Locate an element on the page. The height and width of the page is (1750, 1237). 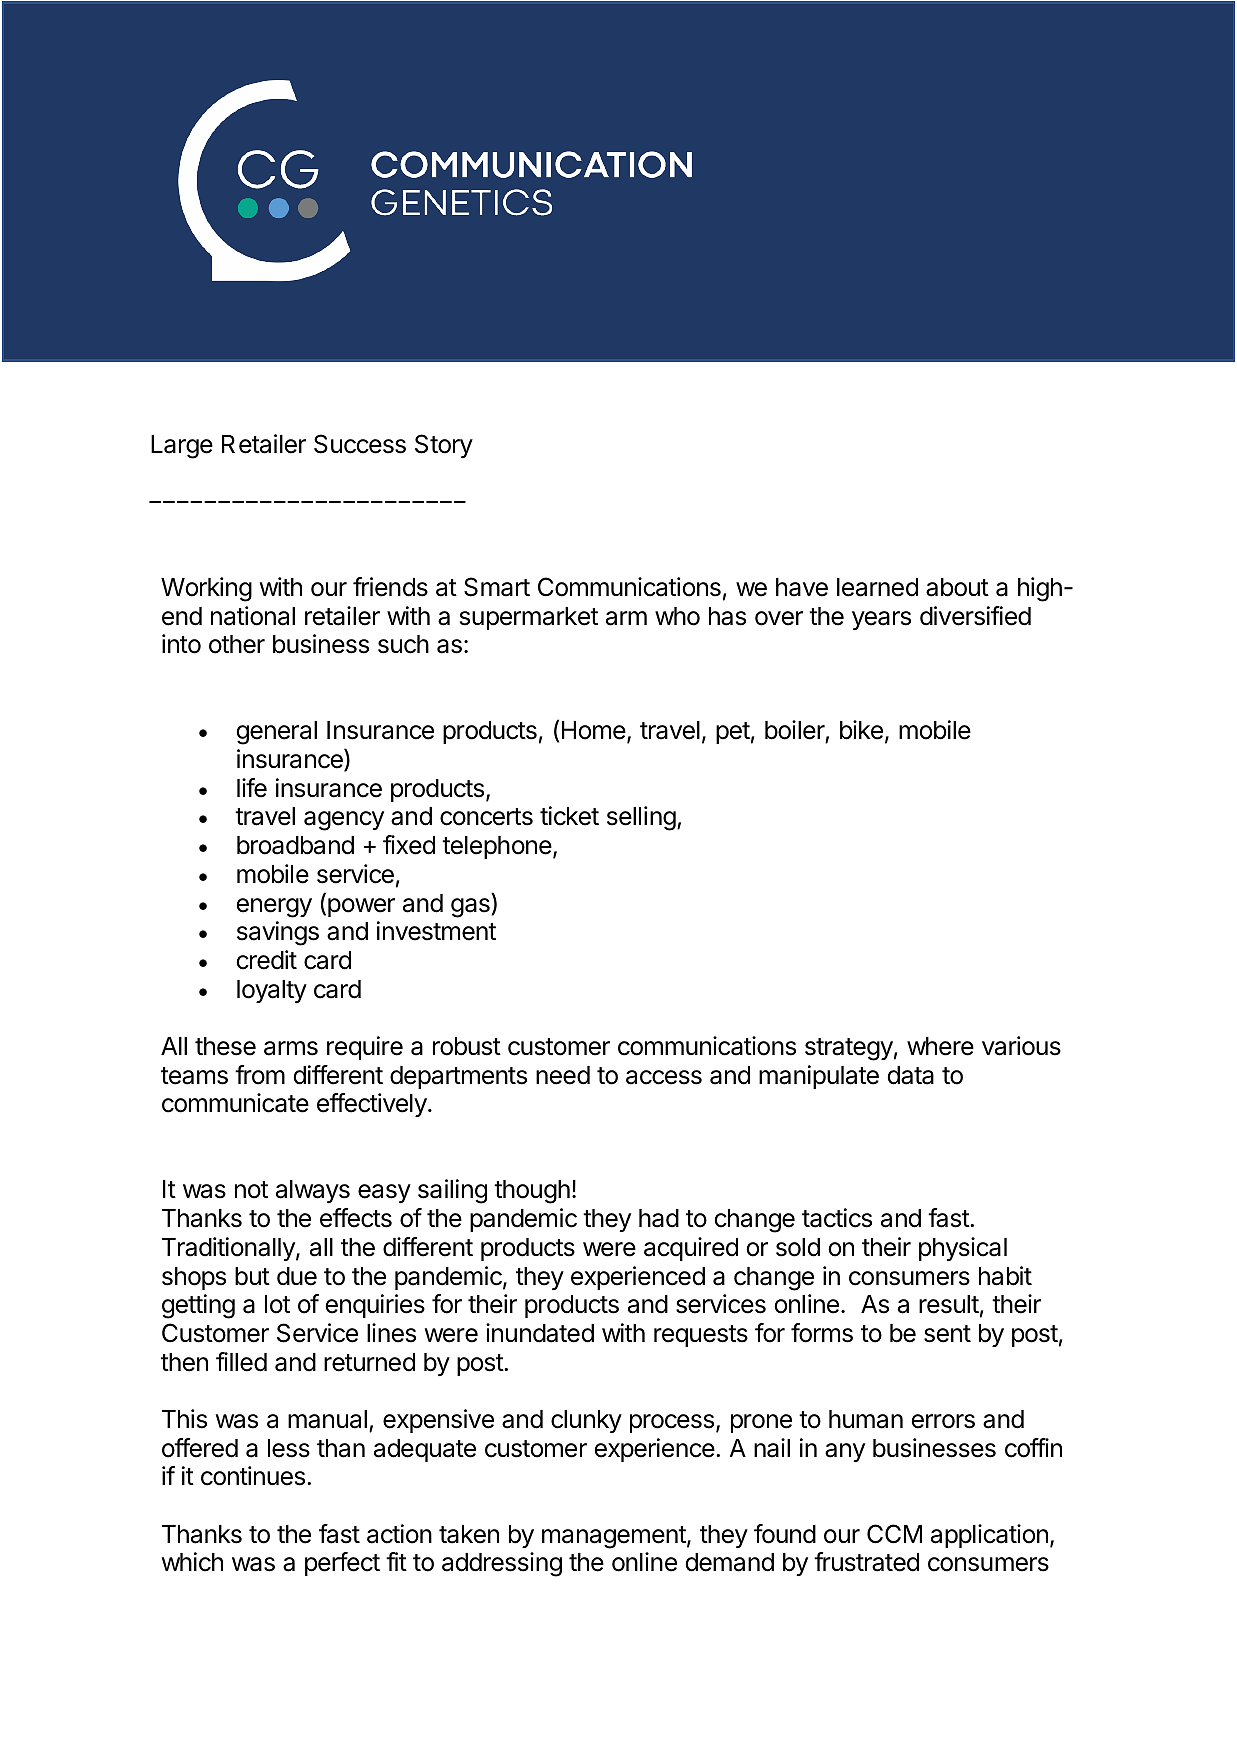
need is located at coordinates (563, 1075).
